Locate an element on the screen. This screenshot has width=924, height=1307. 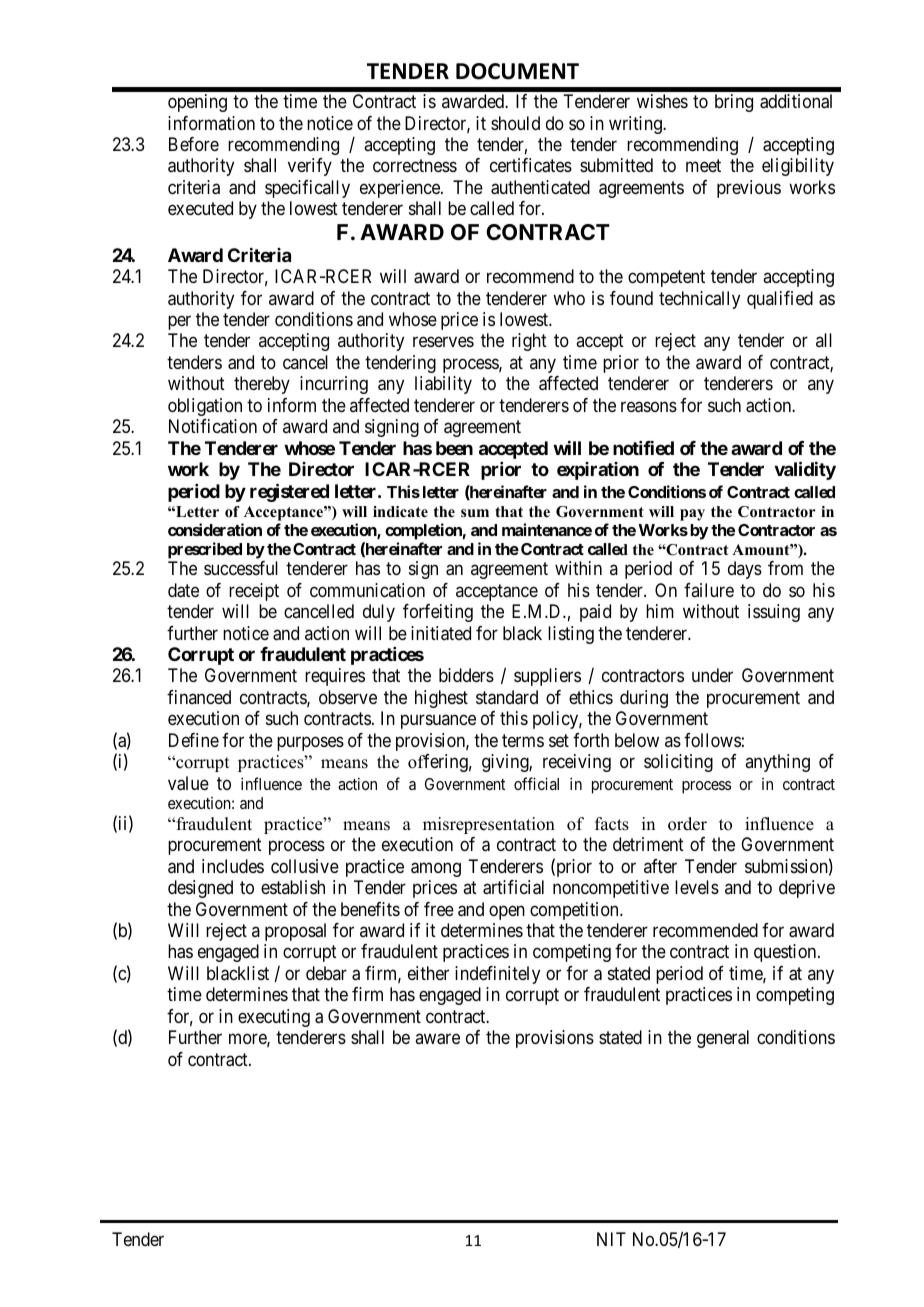
thereby is located at coordinates (262, 385).
